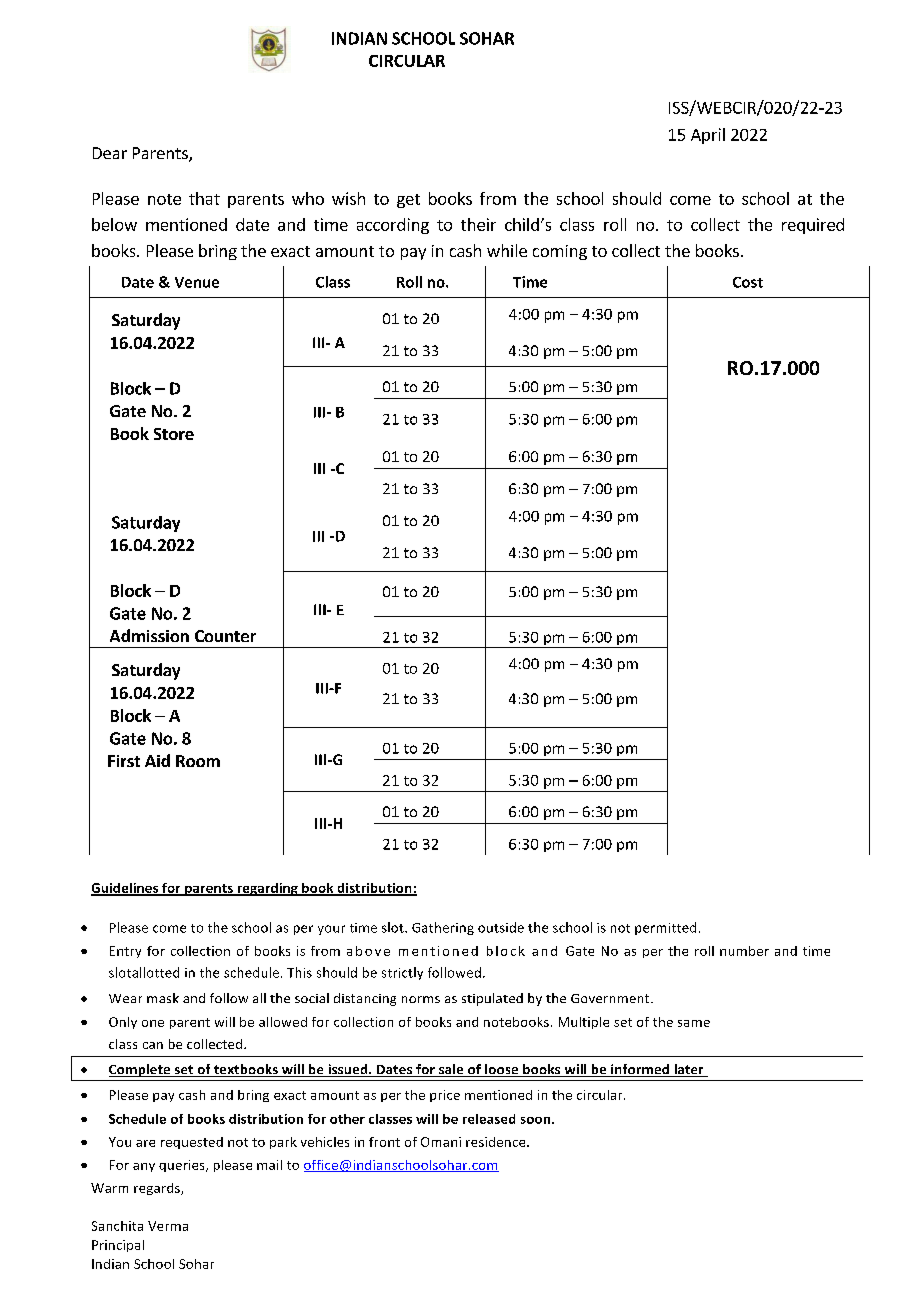  I want to click on April, so click(708, 136).
